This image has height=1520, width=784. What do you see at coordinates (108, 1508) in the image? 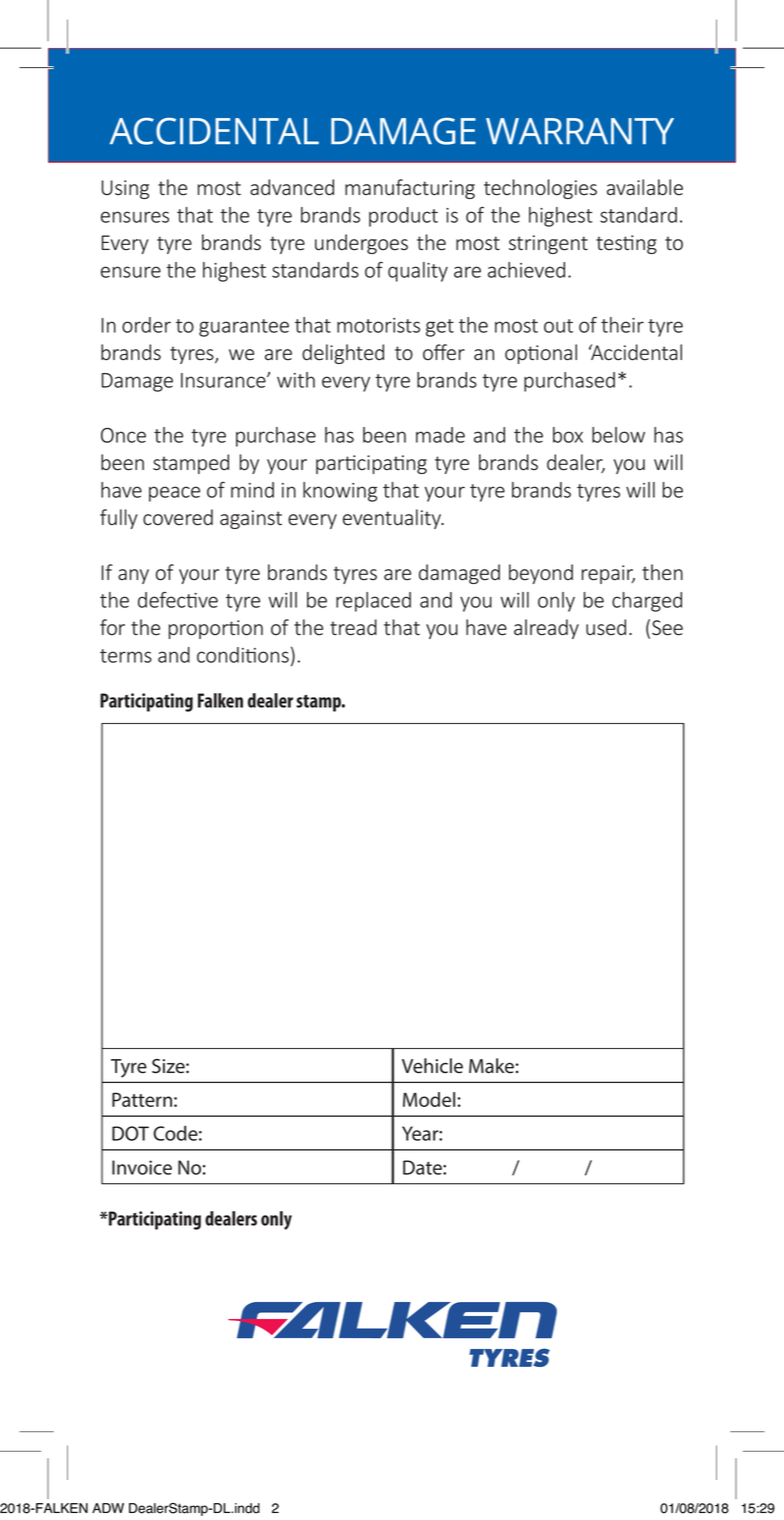
I see `ADW` at bounding box center [108, 1508].
